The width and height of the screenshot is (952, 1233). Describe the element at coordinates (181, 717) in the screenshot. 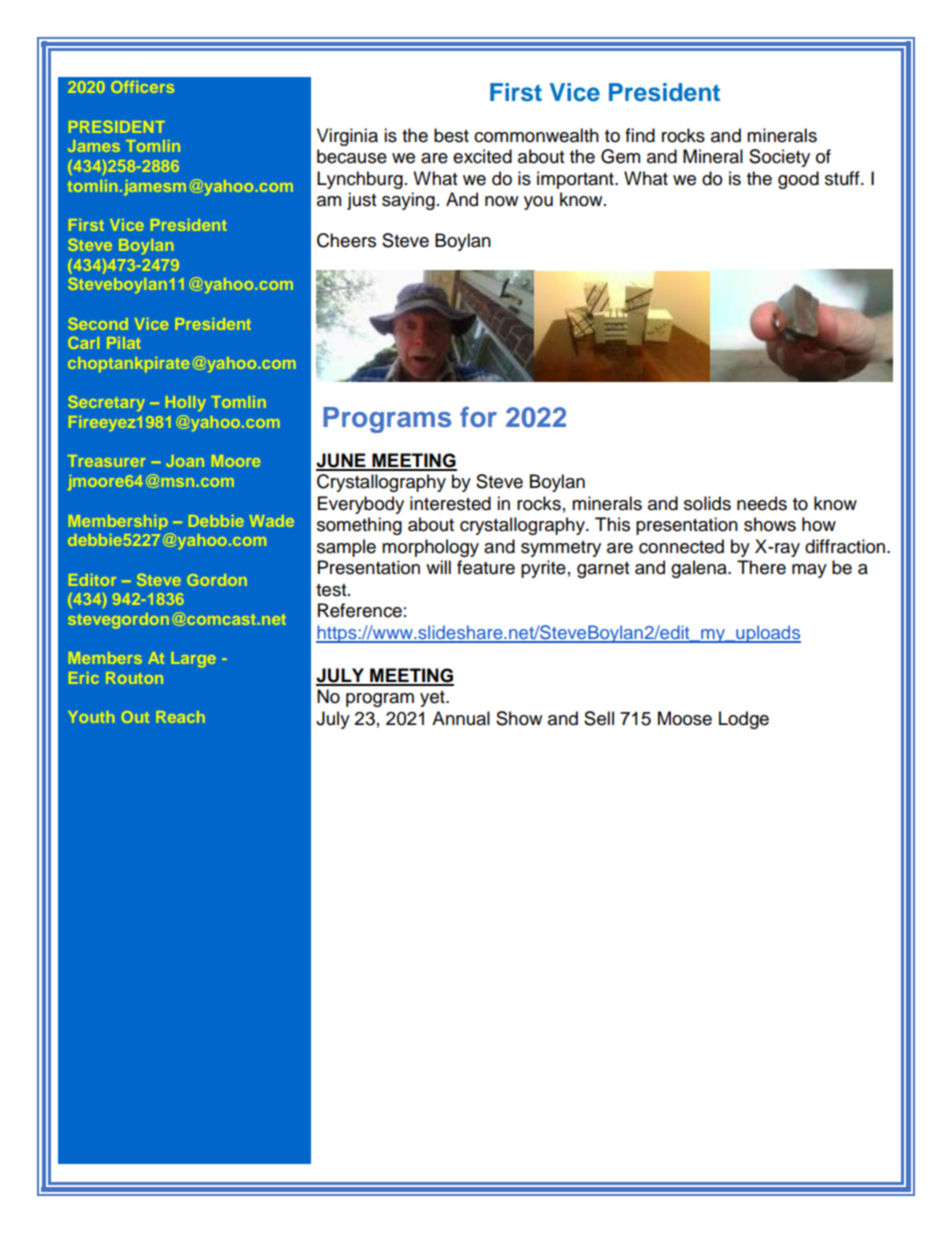

I see `Reach` at that location.
